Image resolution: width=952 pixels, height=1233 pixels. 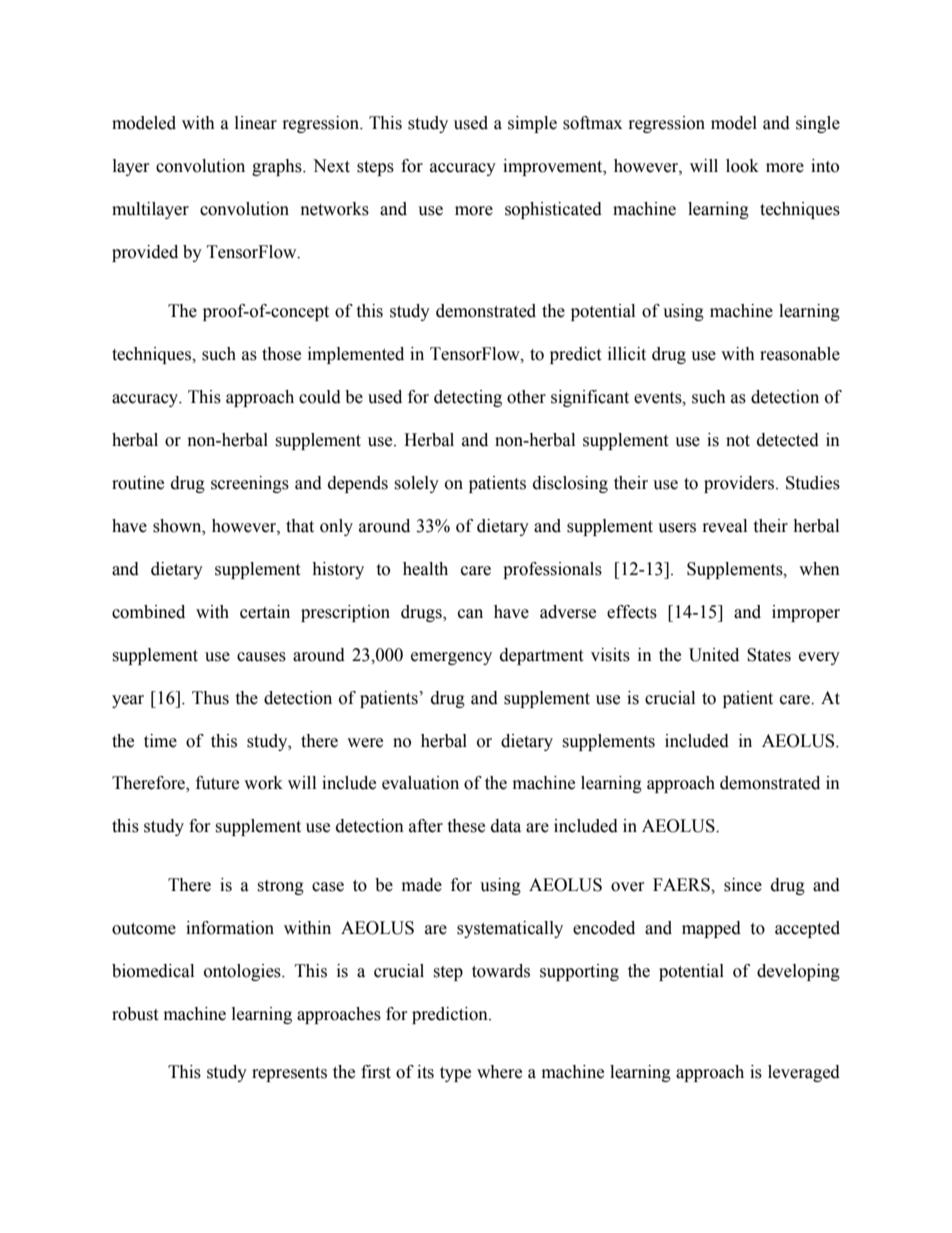 What do you see at coordinates (281, 354) in the screenshot?
I see `those` at bounding box center [281, 354].
